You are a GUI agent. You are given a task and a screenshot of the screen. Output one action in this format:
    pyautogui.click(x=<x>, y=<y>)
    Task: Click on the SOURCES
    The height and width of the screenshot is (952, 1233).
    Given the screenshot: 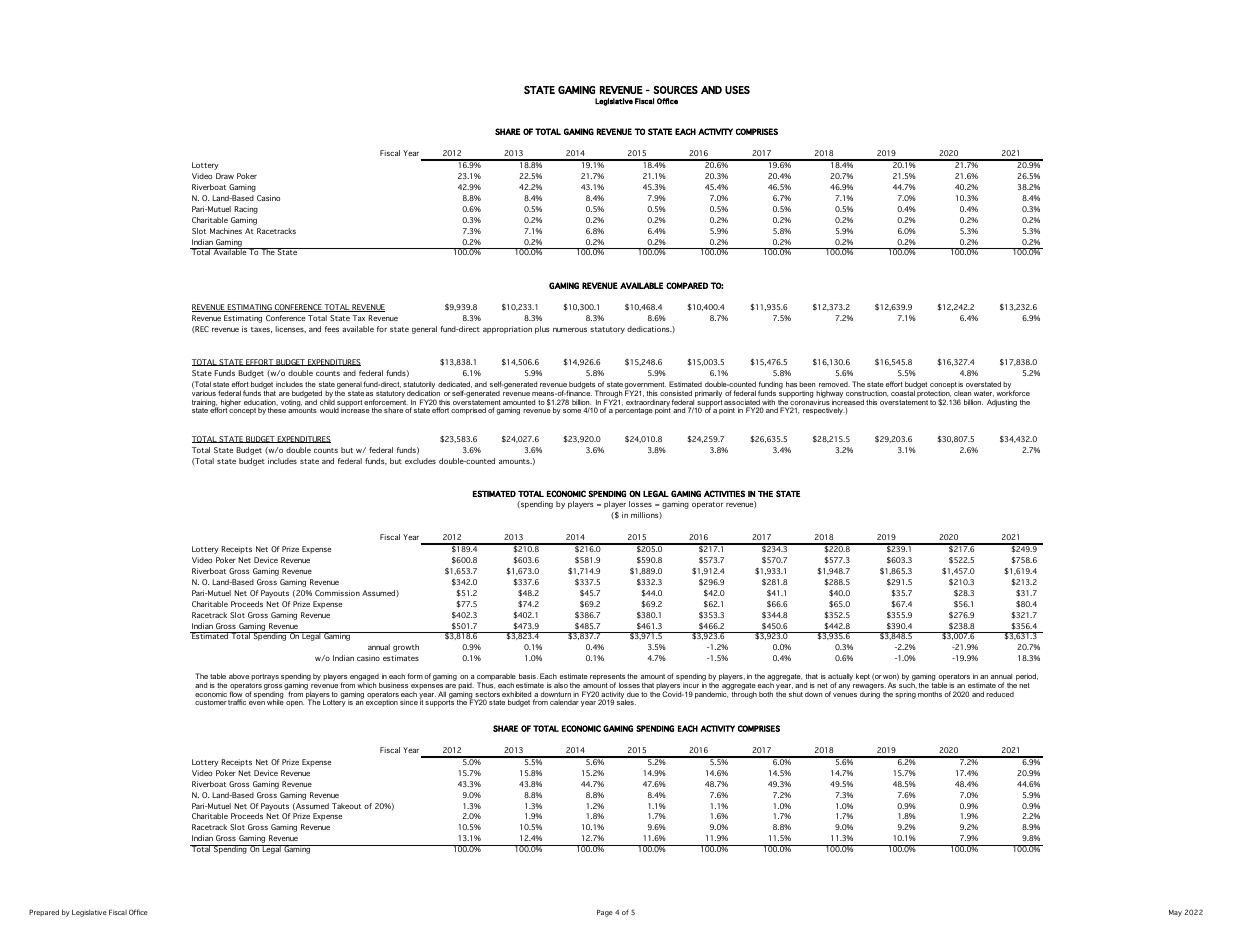 What is the action you would take?
    pyautogui.click(x=676, y=90)
